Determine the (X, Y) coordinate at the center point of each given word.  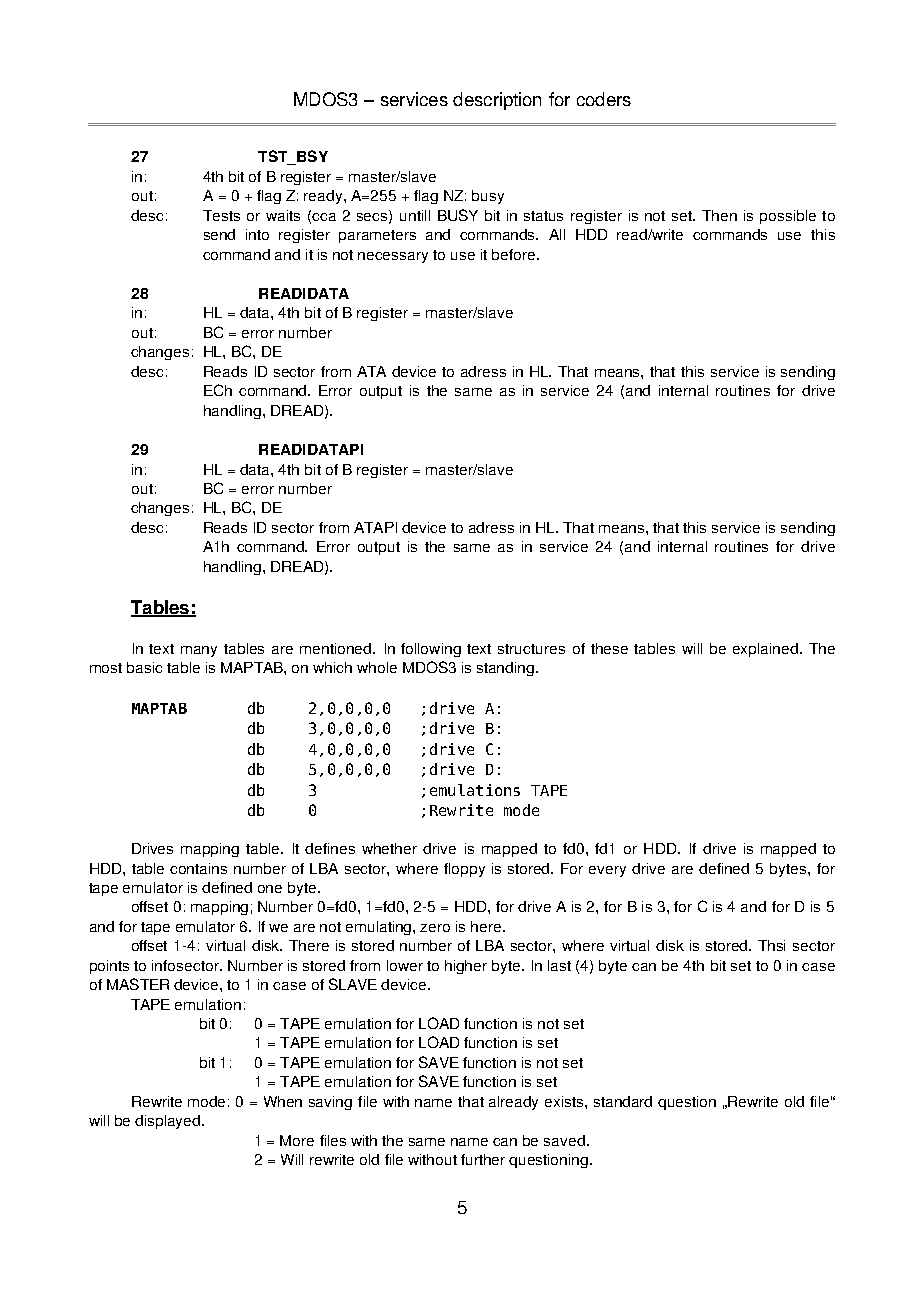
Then (719, 215)
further (483, 1159)
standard (623, 1101)
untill (415, 215)
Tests (221, 215)
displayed (169, 1122)
